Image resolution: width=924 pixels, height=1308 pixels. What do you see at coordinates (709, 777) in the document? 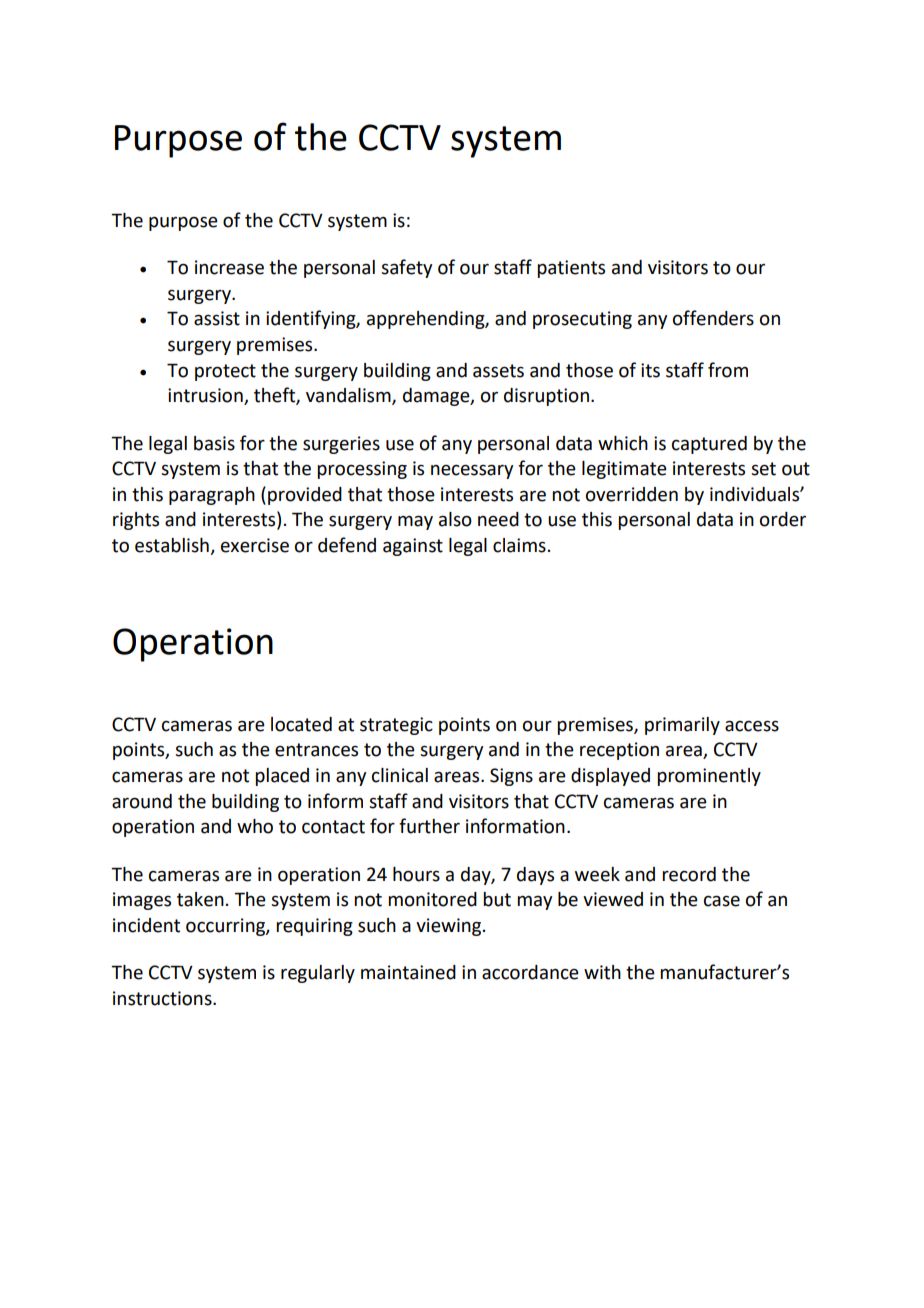
I see `prominently` at bounding box center [709, 777].
